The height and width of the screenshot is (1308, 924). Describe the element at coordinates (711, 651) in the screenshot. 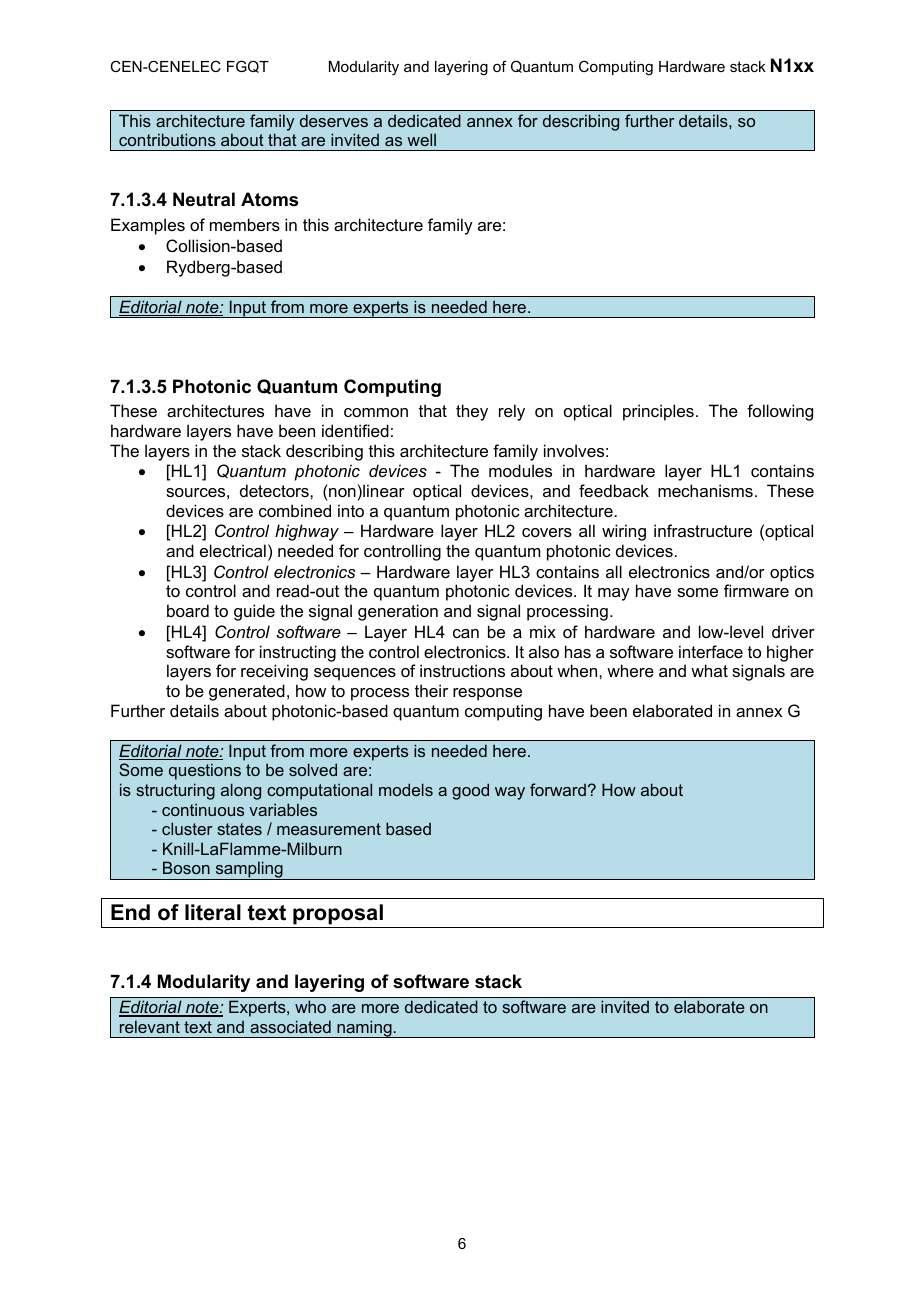

I see `interface` at that location.
